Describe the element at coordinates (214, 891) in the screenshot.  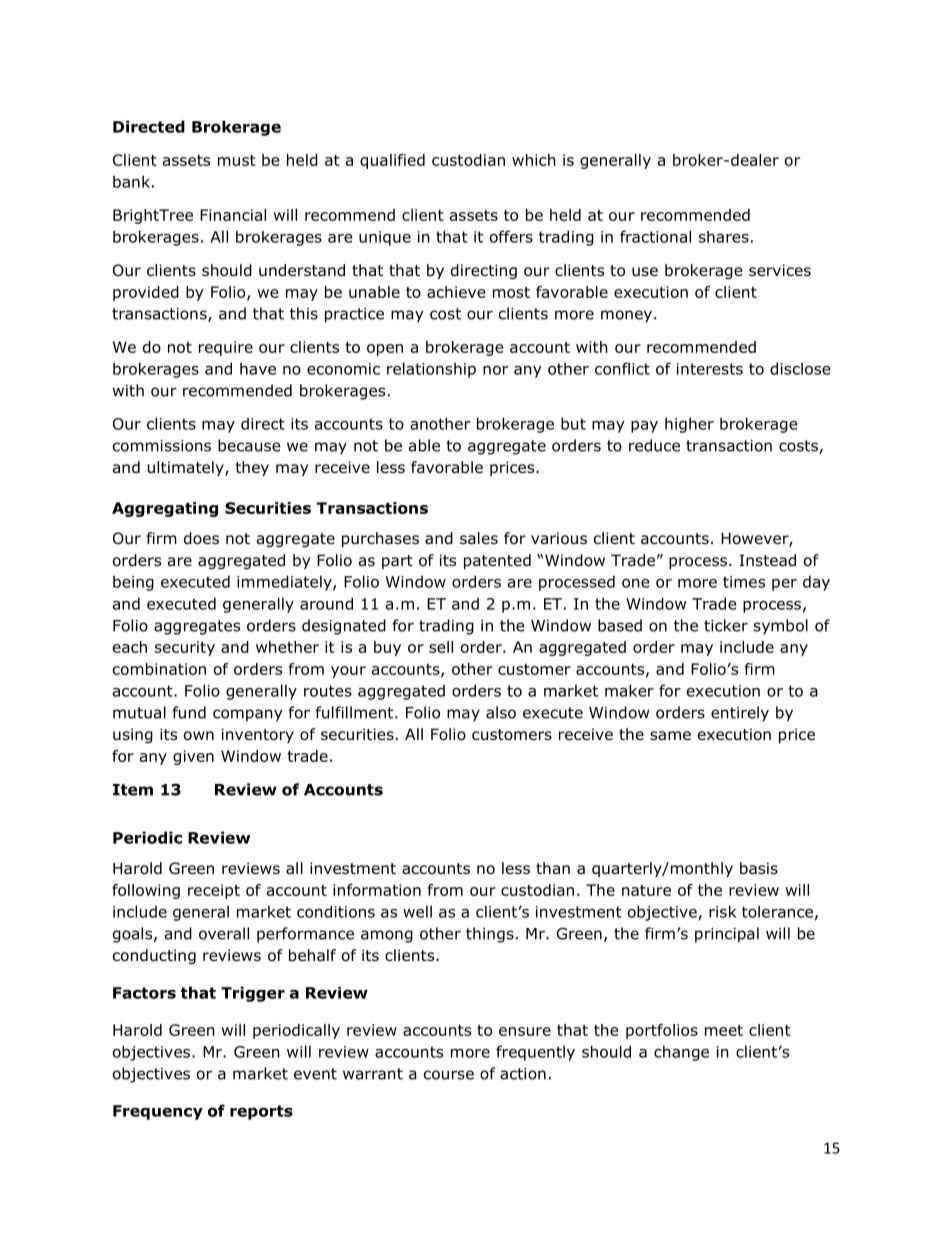
I see `receipt` at that location.
